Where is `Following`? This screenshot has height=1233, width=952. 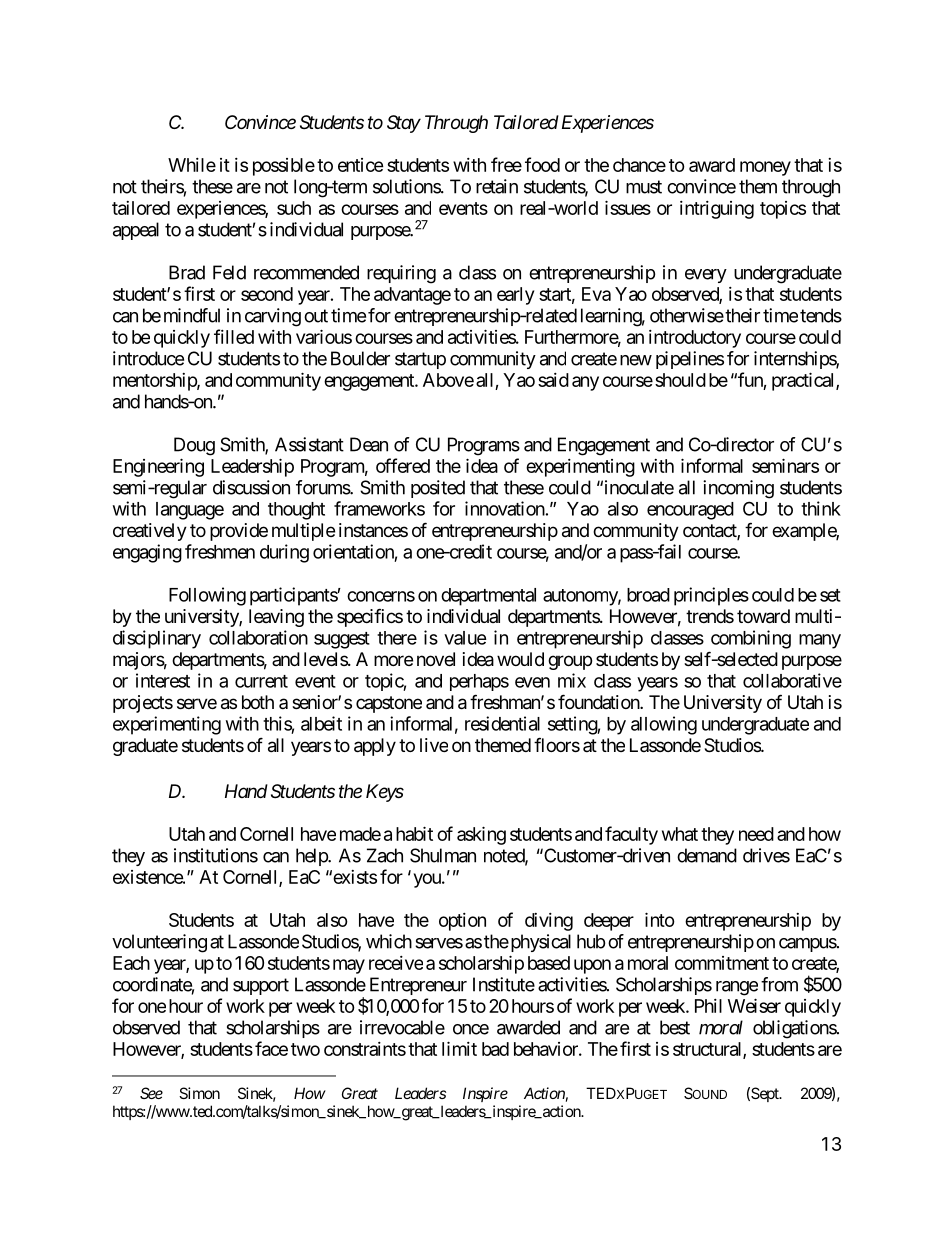
Following is located at coordinates (207, 596).
